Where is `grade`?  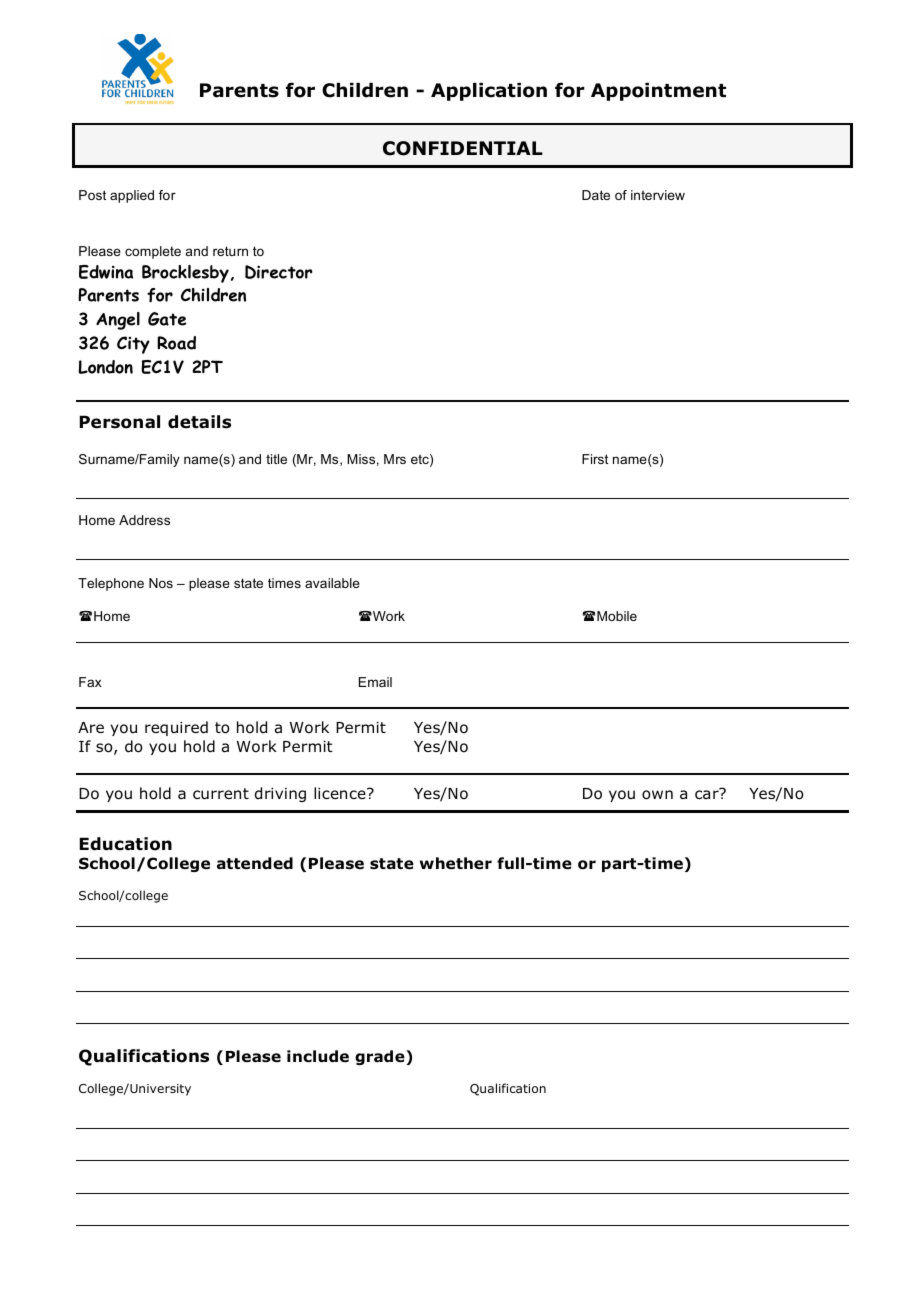
grade is located at coordinates (381, 1057).
